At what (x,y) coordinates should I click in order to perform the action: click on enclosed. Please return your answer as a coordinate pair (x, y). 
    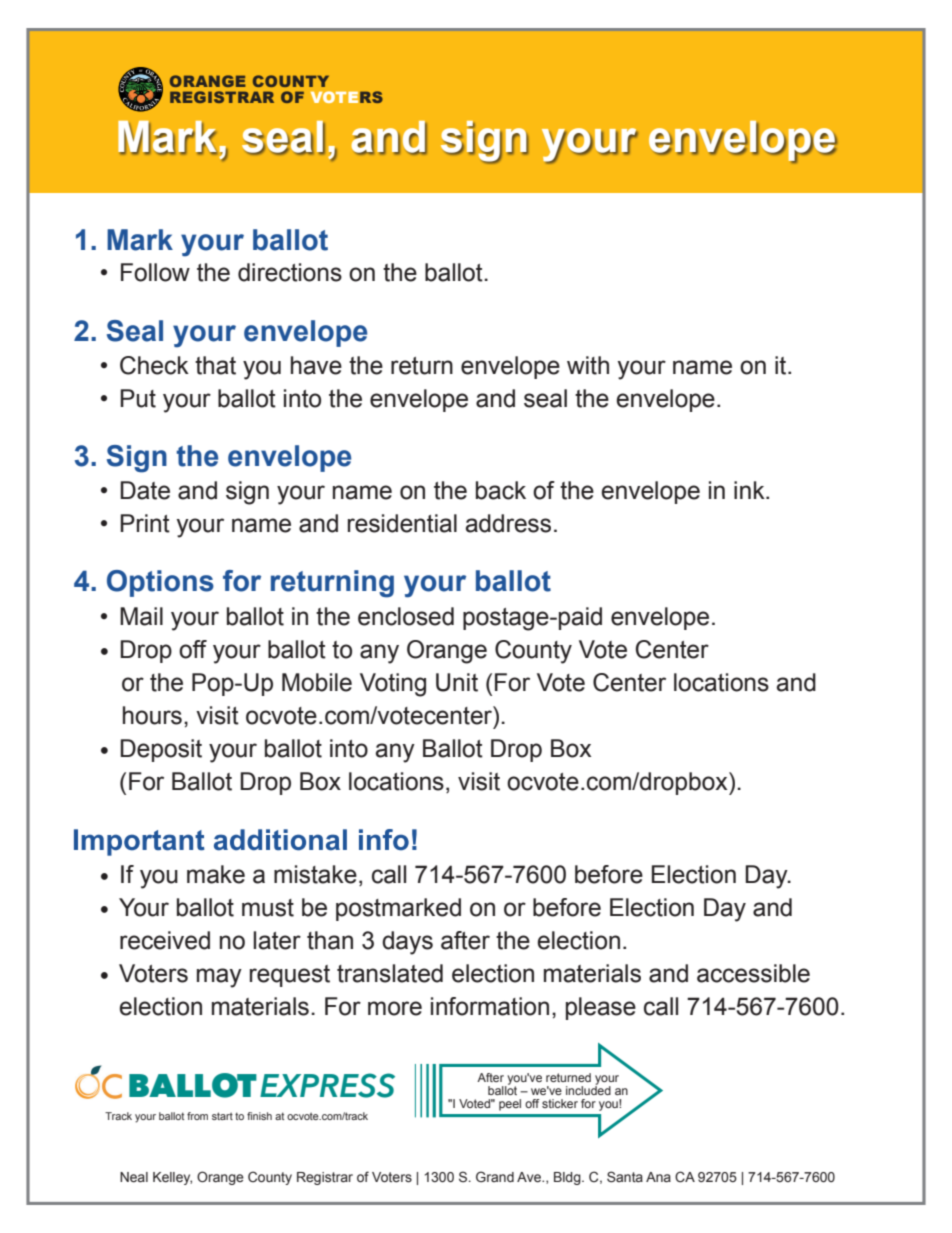
    Looking at the image, I should click on (406, 616).
